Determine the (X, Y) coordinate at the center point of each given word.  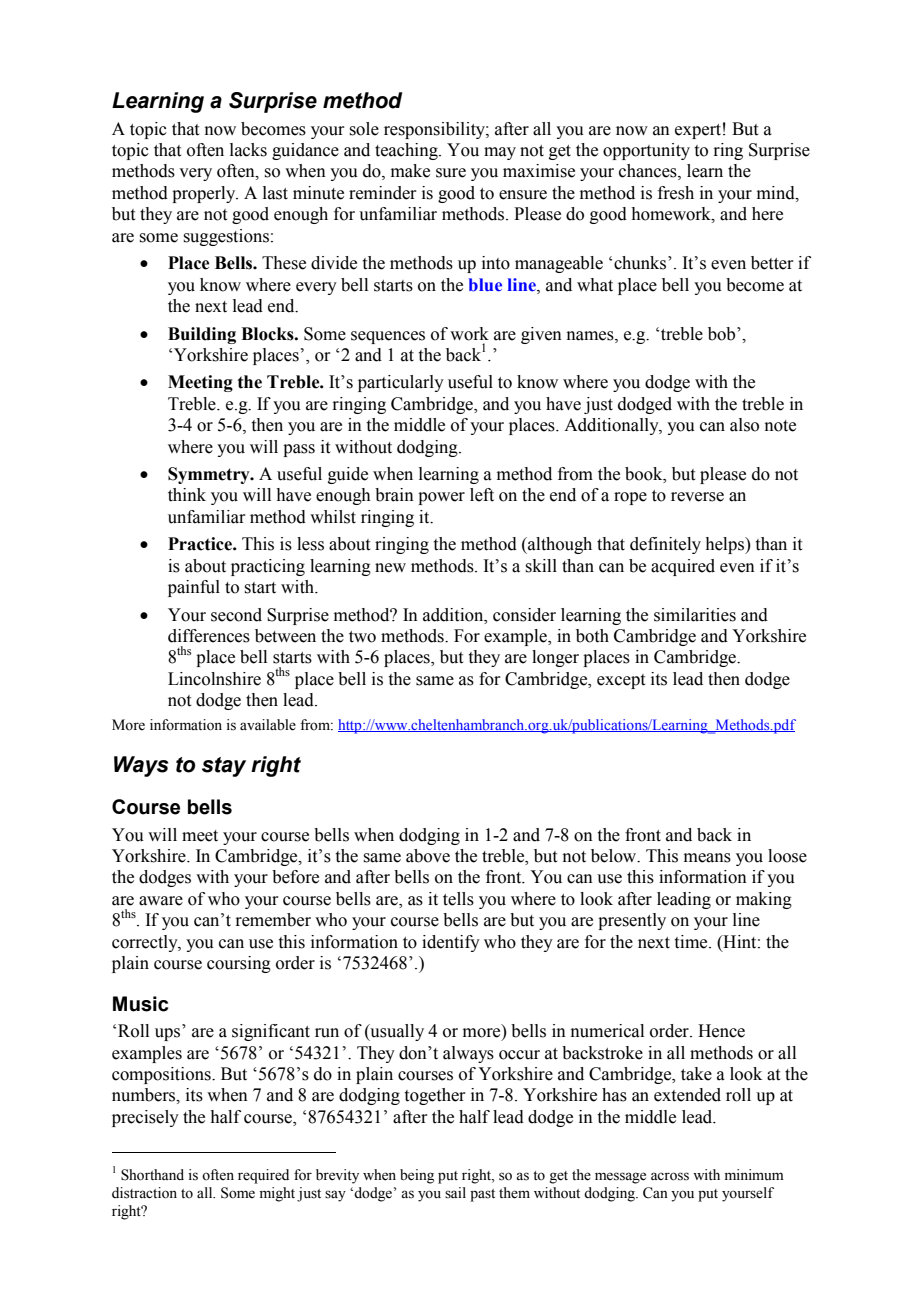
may (500, 153)
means (707, 858)
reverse (697, 497)
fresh (676, 193)
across (670, 1176)
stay (224, 767)
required (263, 1176)
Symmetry (210, 475)
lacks (248, 150)
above (428, 856)
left (482, 495)
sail (455, 1193)
